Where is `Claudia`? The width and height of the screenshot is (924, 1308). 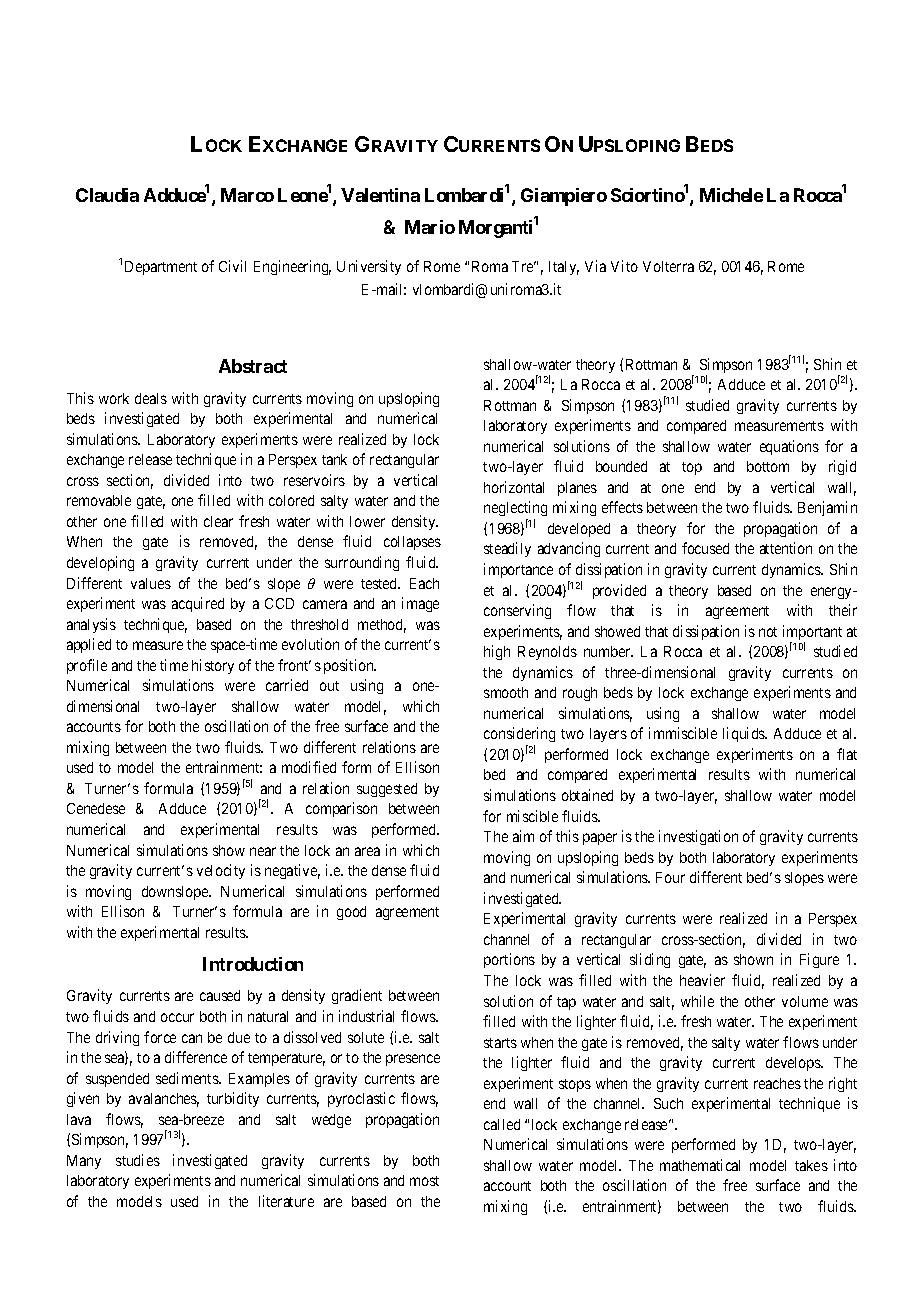 Claudia is located at coordinates (107, 195).
